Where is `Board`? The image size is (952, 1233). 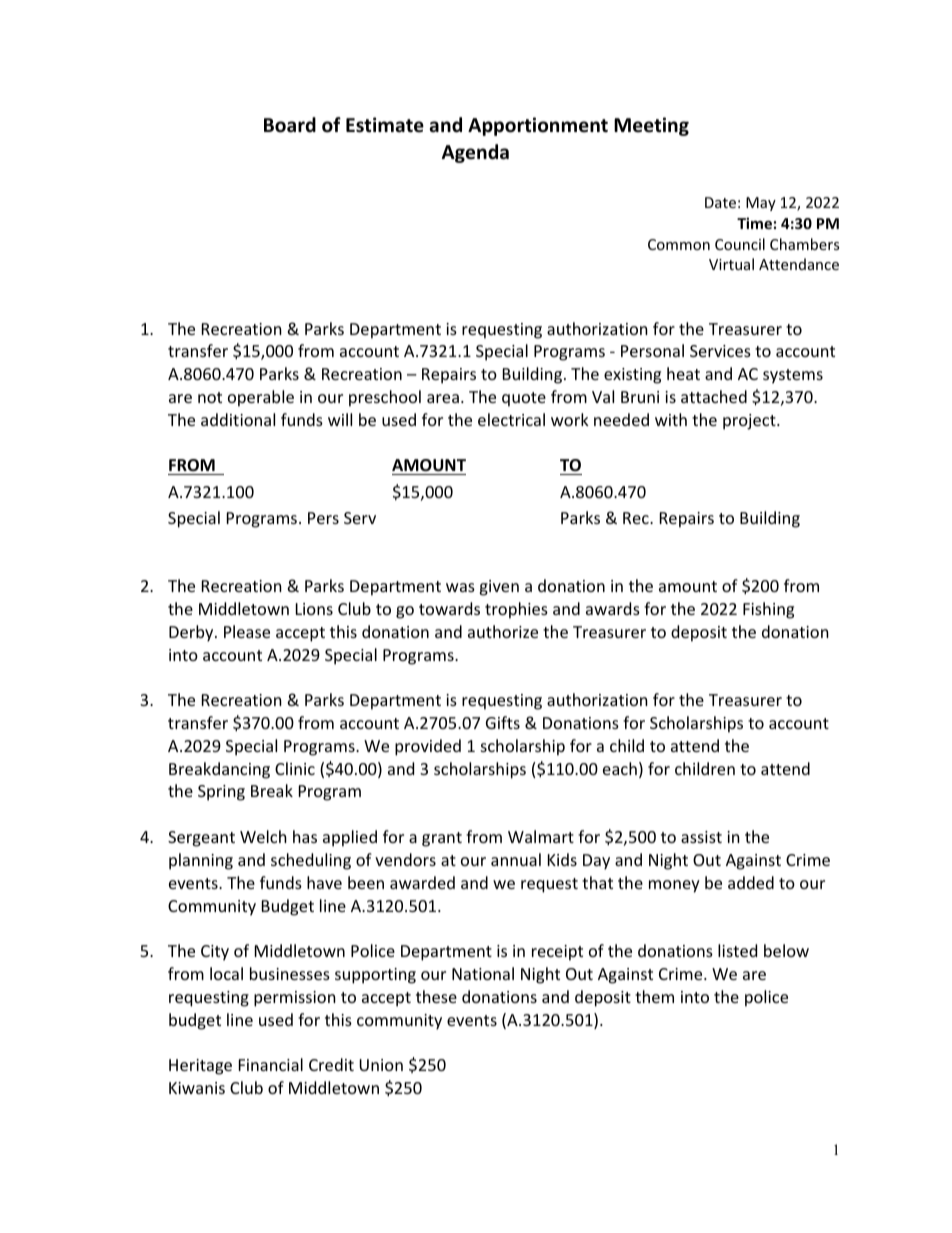
Board is located at coordinates (290, 125).
